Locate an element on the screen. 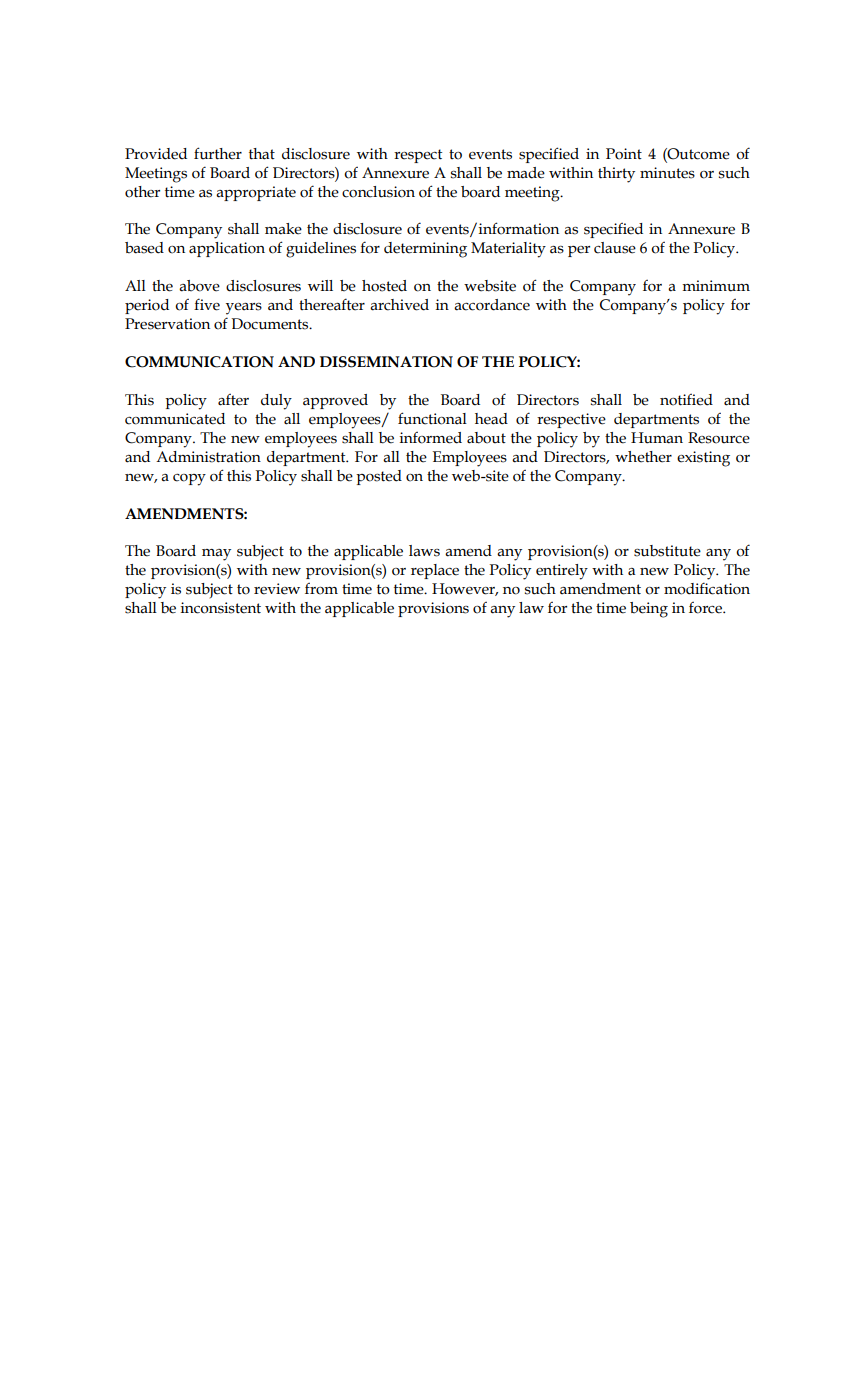 The width and height of the screenshot is (850, 1400). being is located at coordinates (649, 610).
